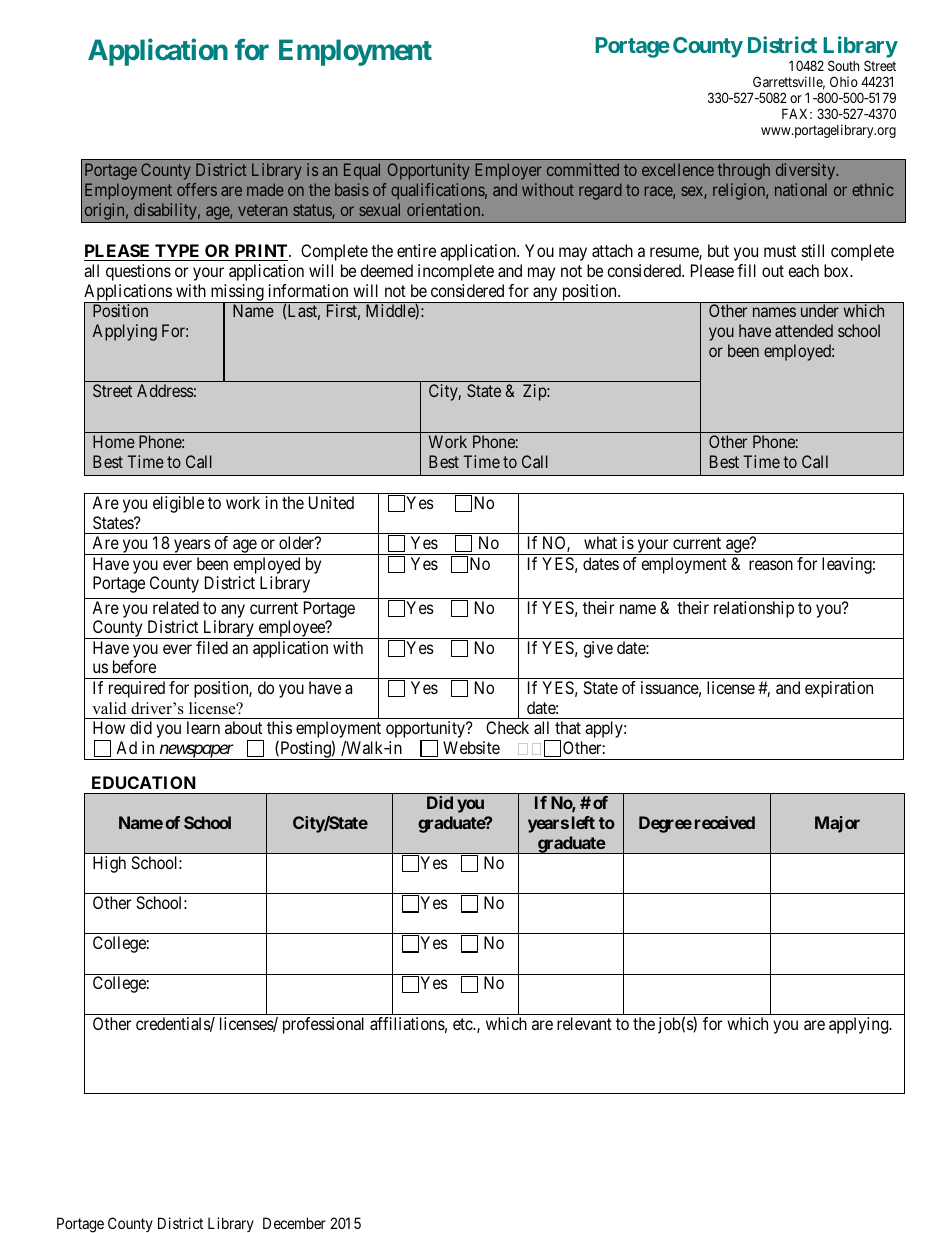  I want to click on EDUCATION, so click(144, 782).
